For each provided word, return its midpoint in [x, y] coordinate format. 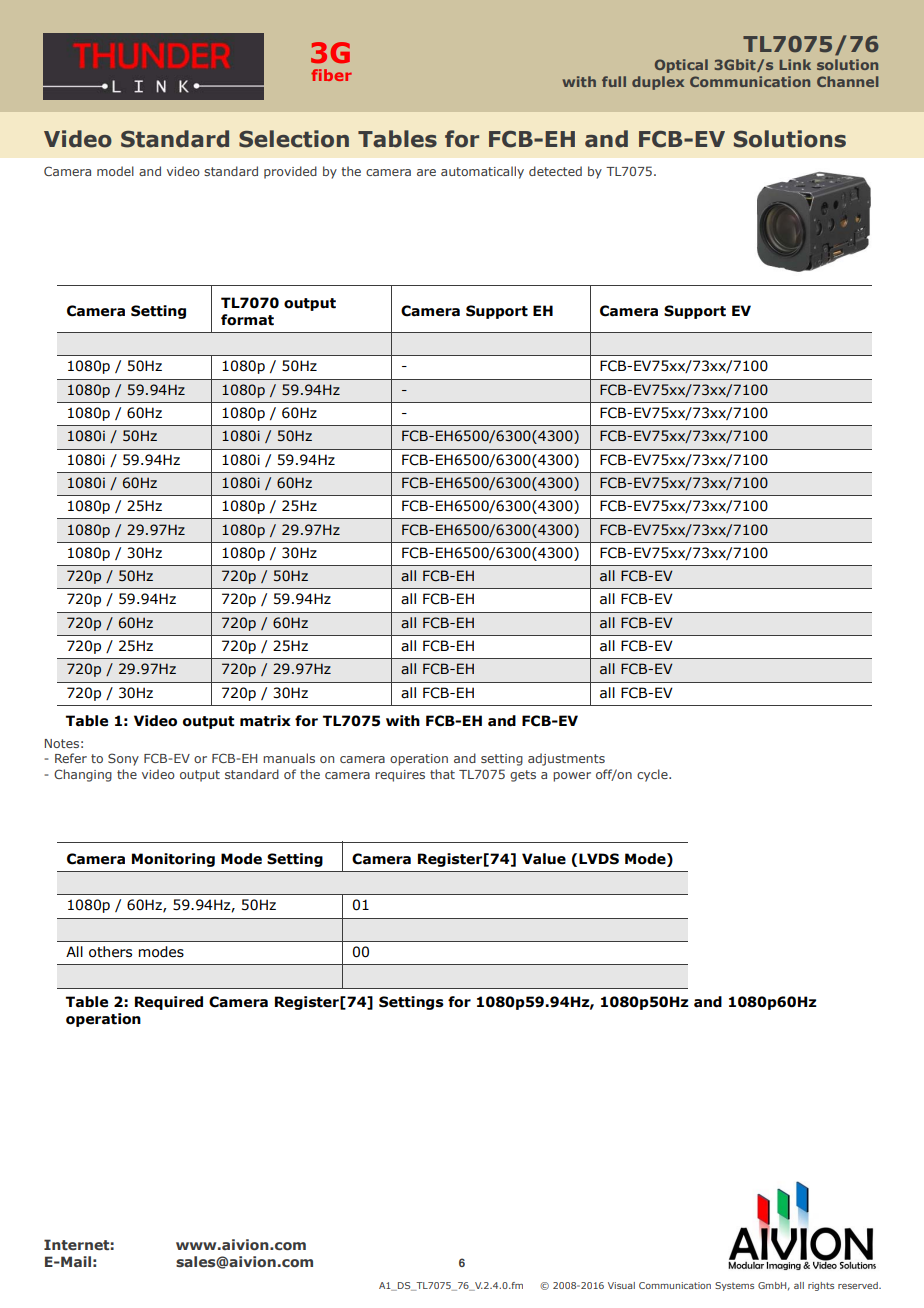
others [110, 952]
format [247, 320]
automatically [482, 172]
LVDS [599, 859]
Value [544, 859]
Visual [621, 1285]
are [426, 172]
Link [795, 64]
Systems [734, 1286]
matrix [265, 721]
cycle [653, 775]
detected [555, 171]
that [442, 774]
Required [169, 1003]
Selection [294, 139]
